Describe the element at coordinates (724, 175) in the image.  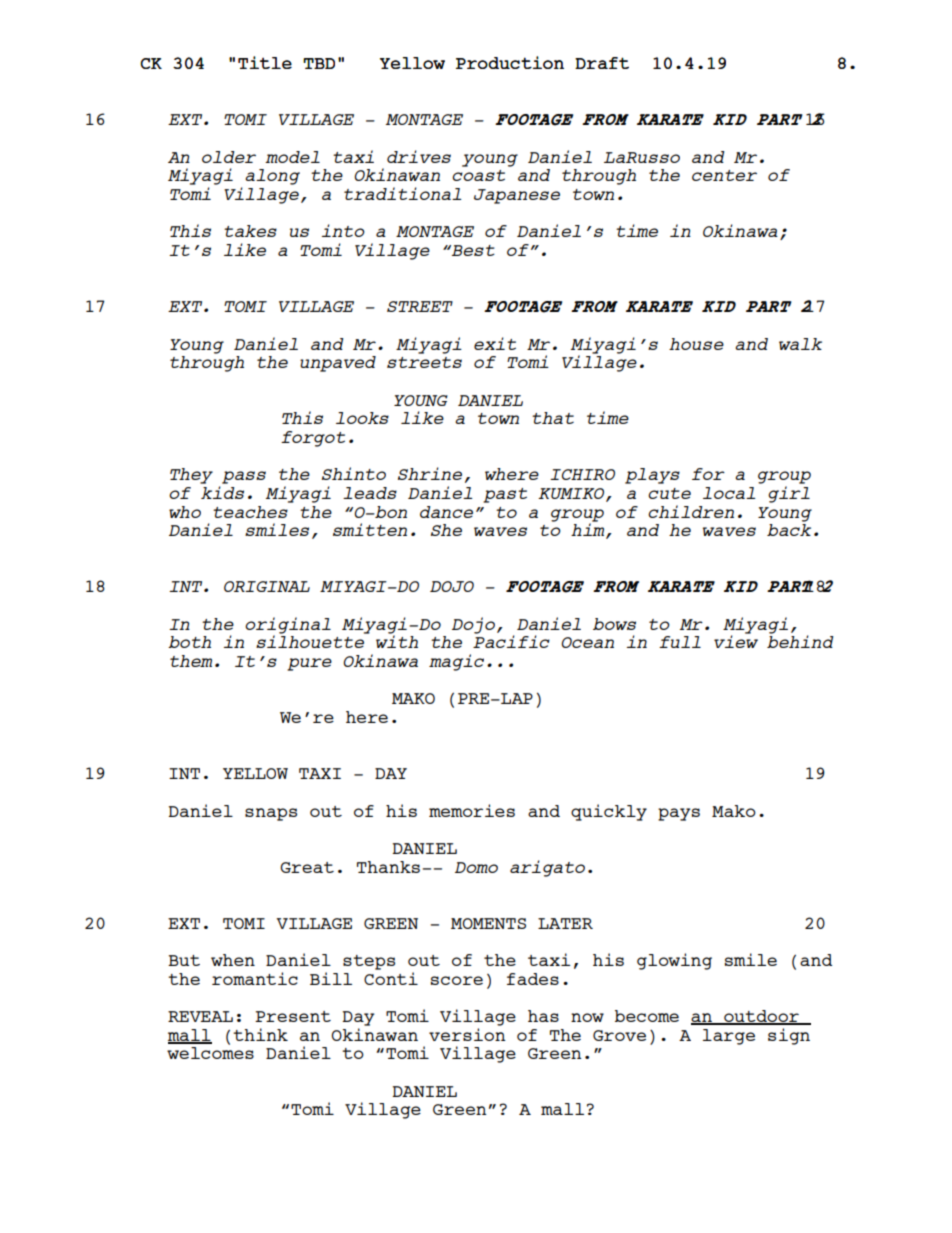
I see `center` at that location.
